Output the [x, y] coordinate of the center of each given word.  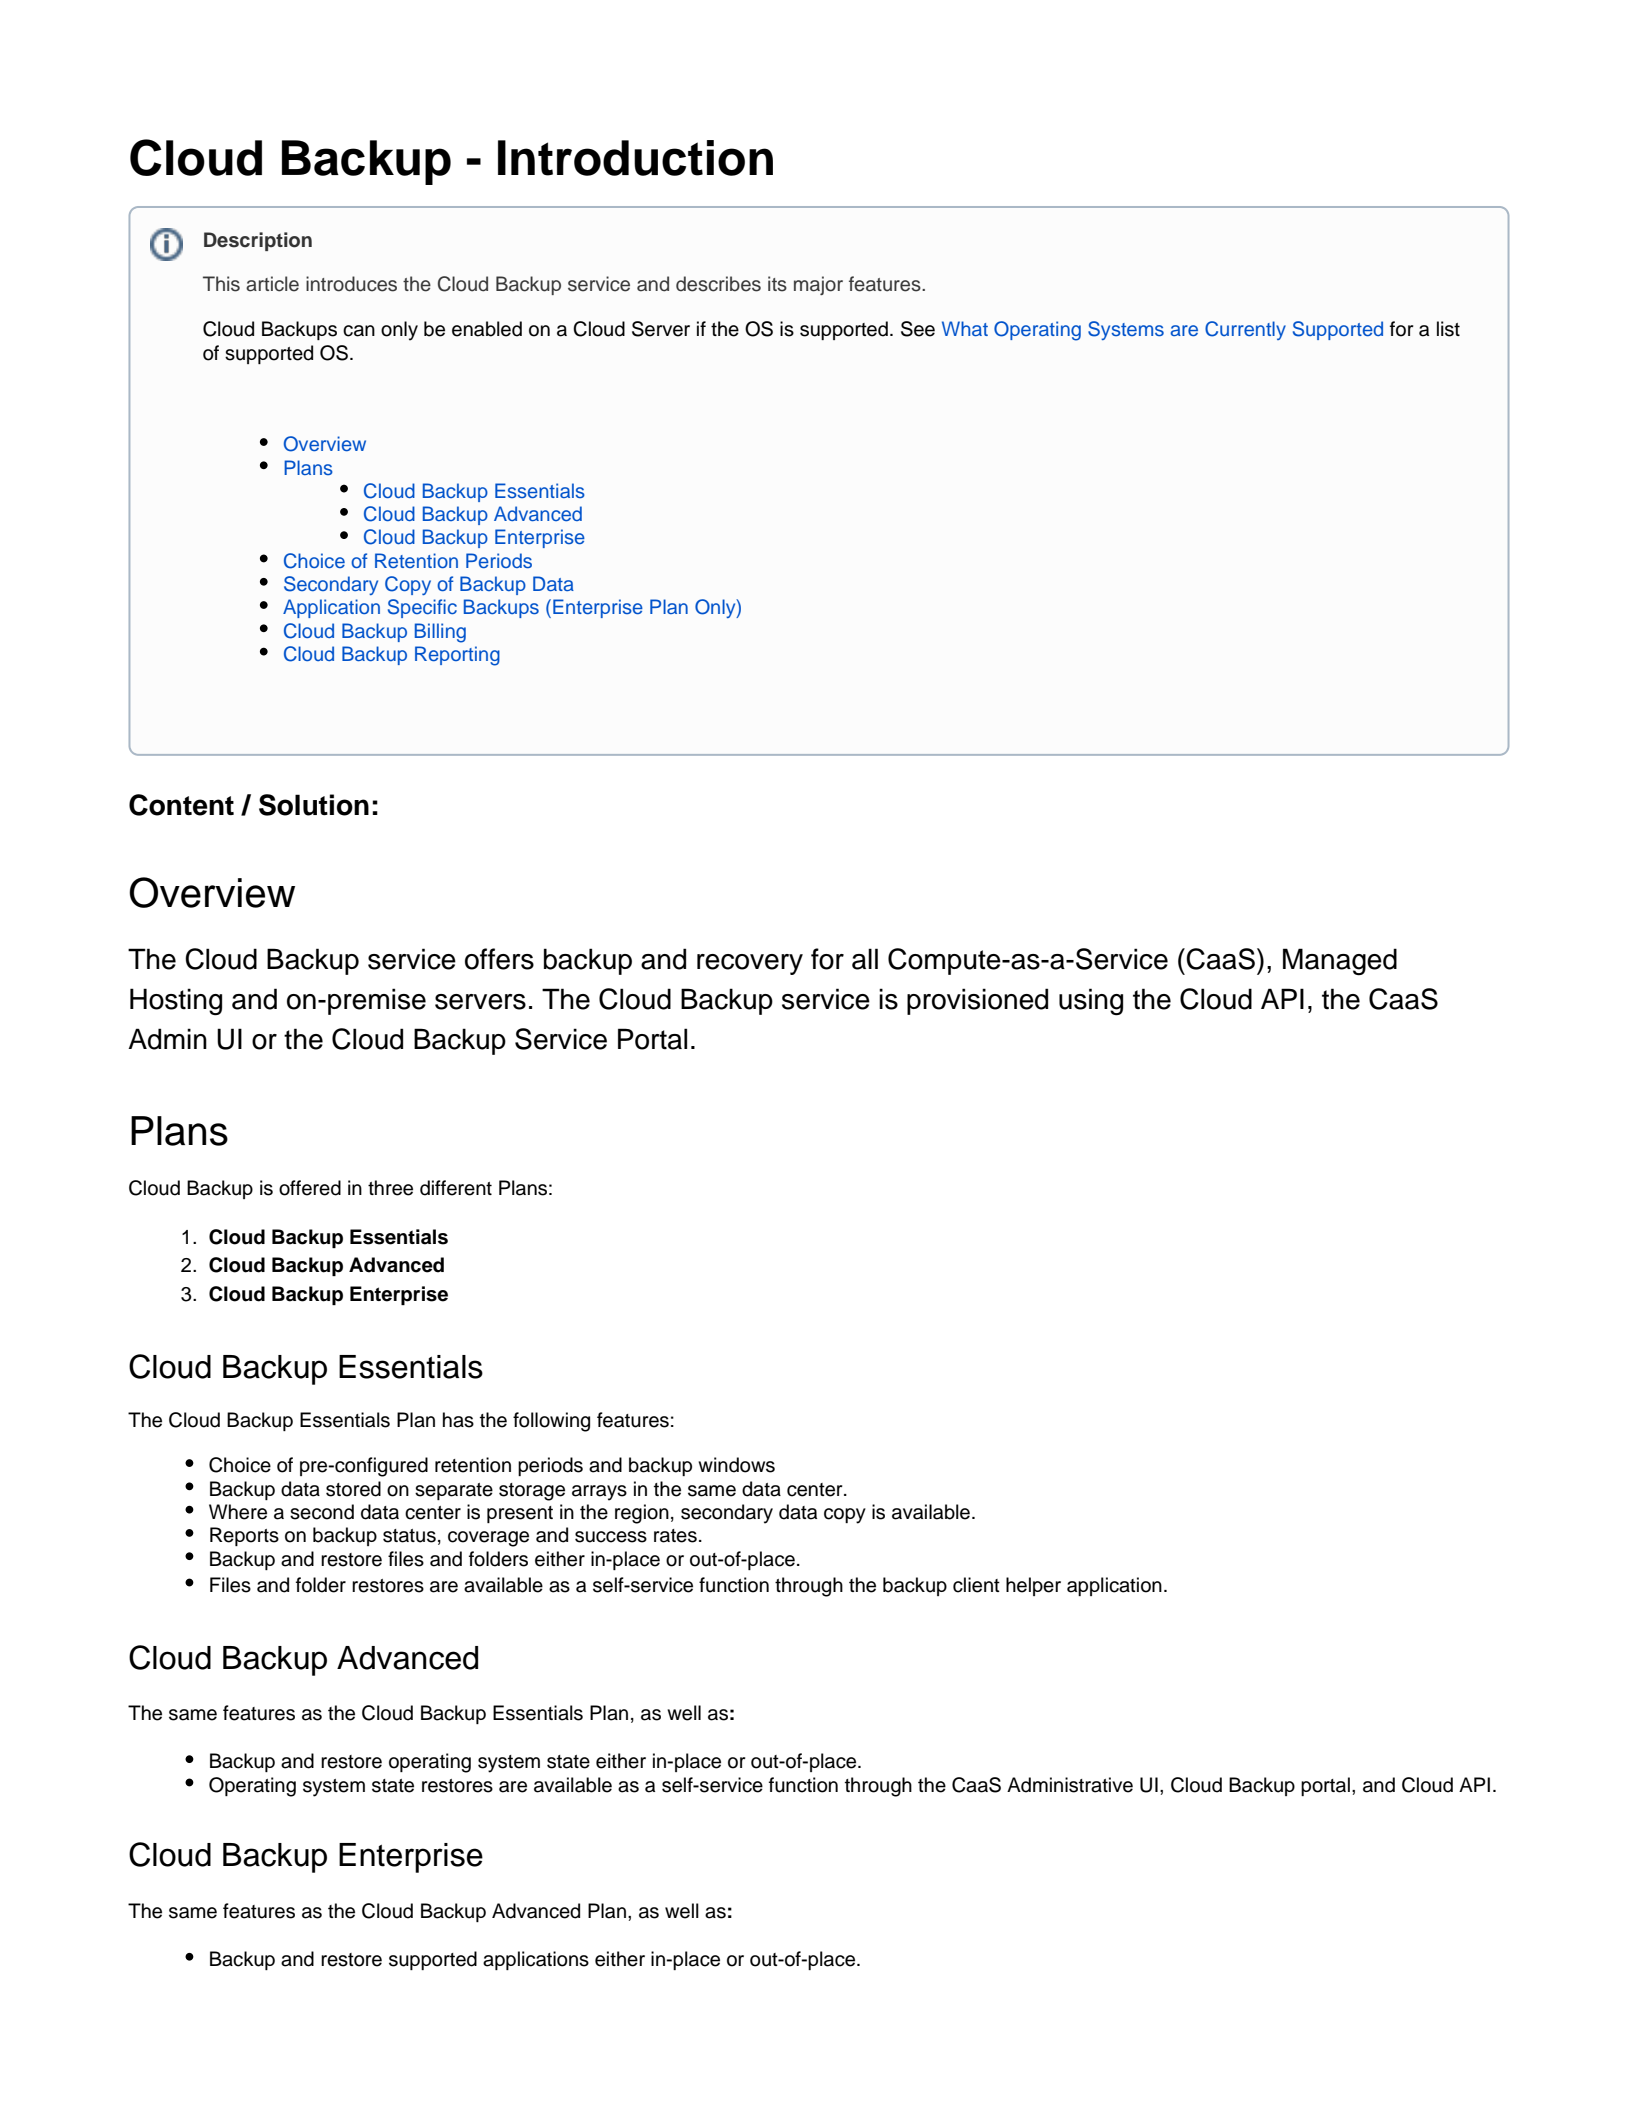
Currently [1245, 330]
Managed [1340, 962]
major [818, 285]
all [865, 959]
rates [675, 1536]
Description [258, 241]
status [409, 1536]
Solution [314, 805]
